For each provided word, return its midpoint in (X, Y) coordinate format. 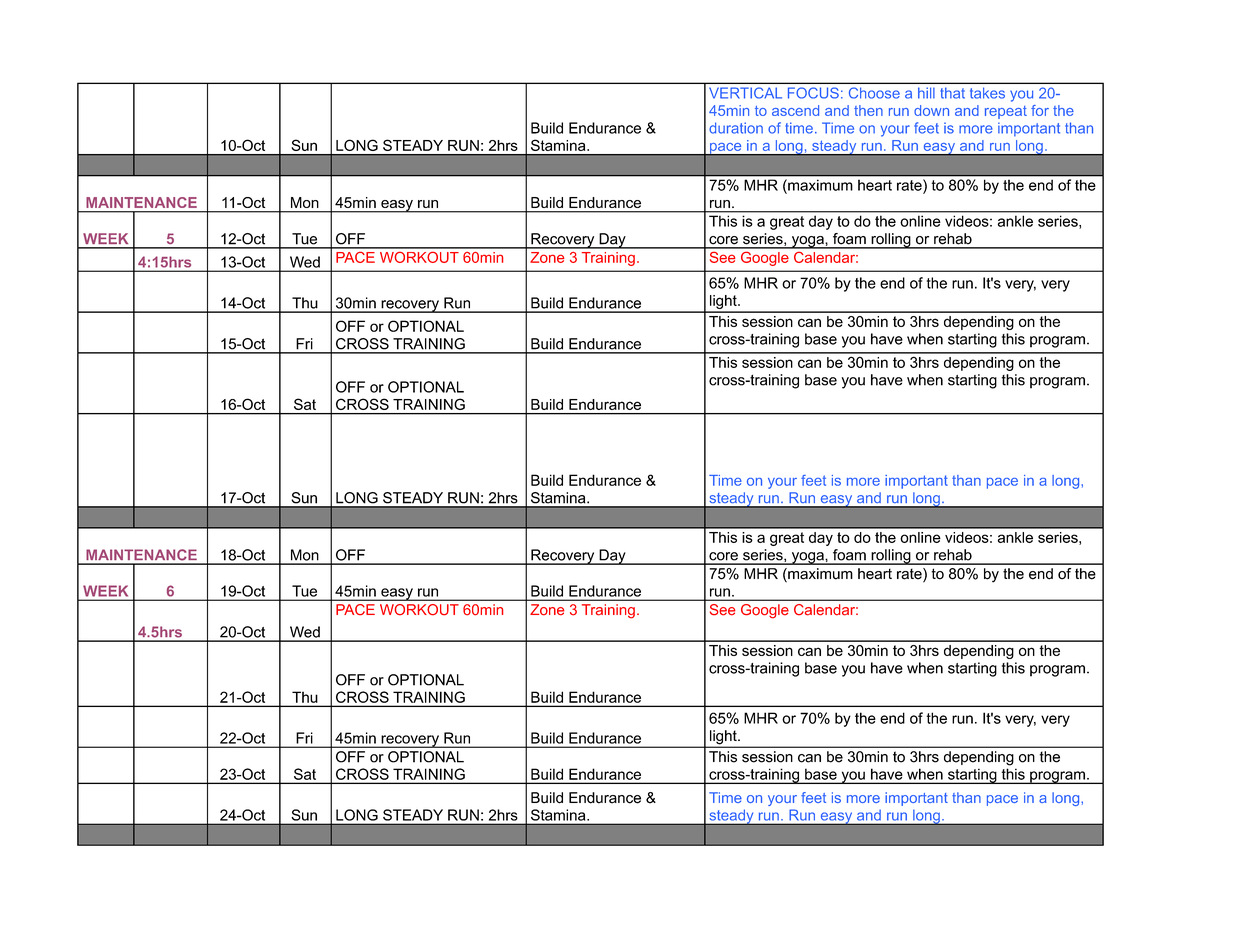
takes (987, 93)
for (1040, 110)
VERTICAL (745, 93)
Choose (874, 93)
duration (736, 128)
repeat (1006, 112)
